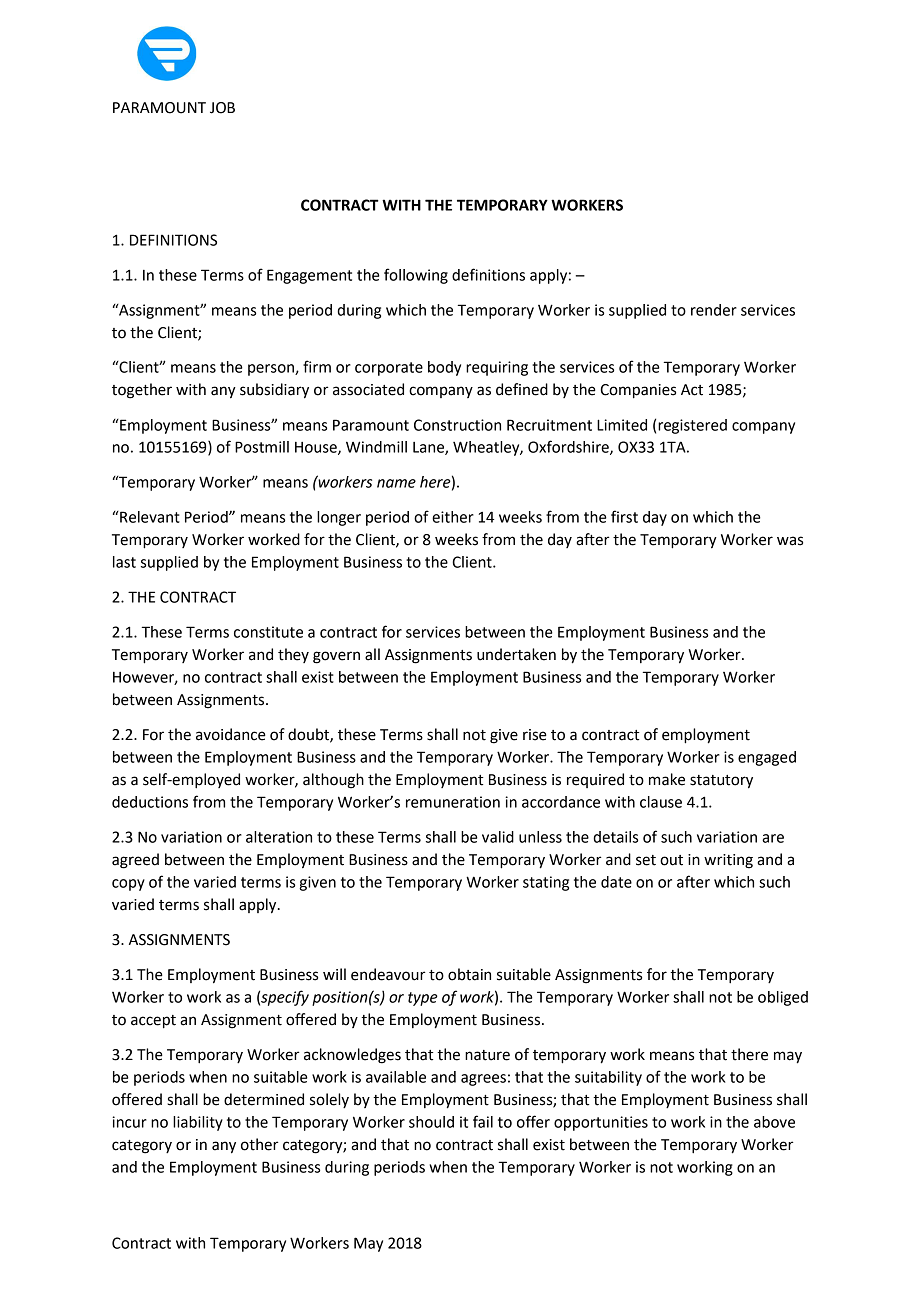 Image resolution: width=924 pixels, height=1308 pixels. Describe the element at coordinates (692, 426) in the screenshot. I see `registered` at that location.
